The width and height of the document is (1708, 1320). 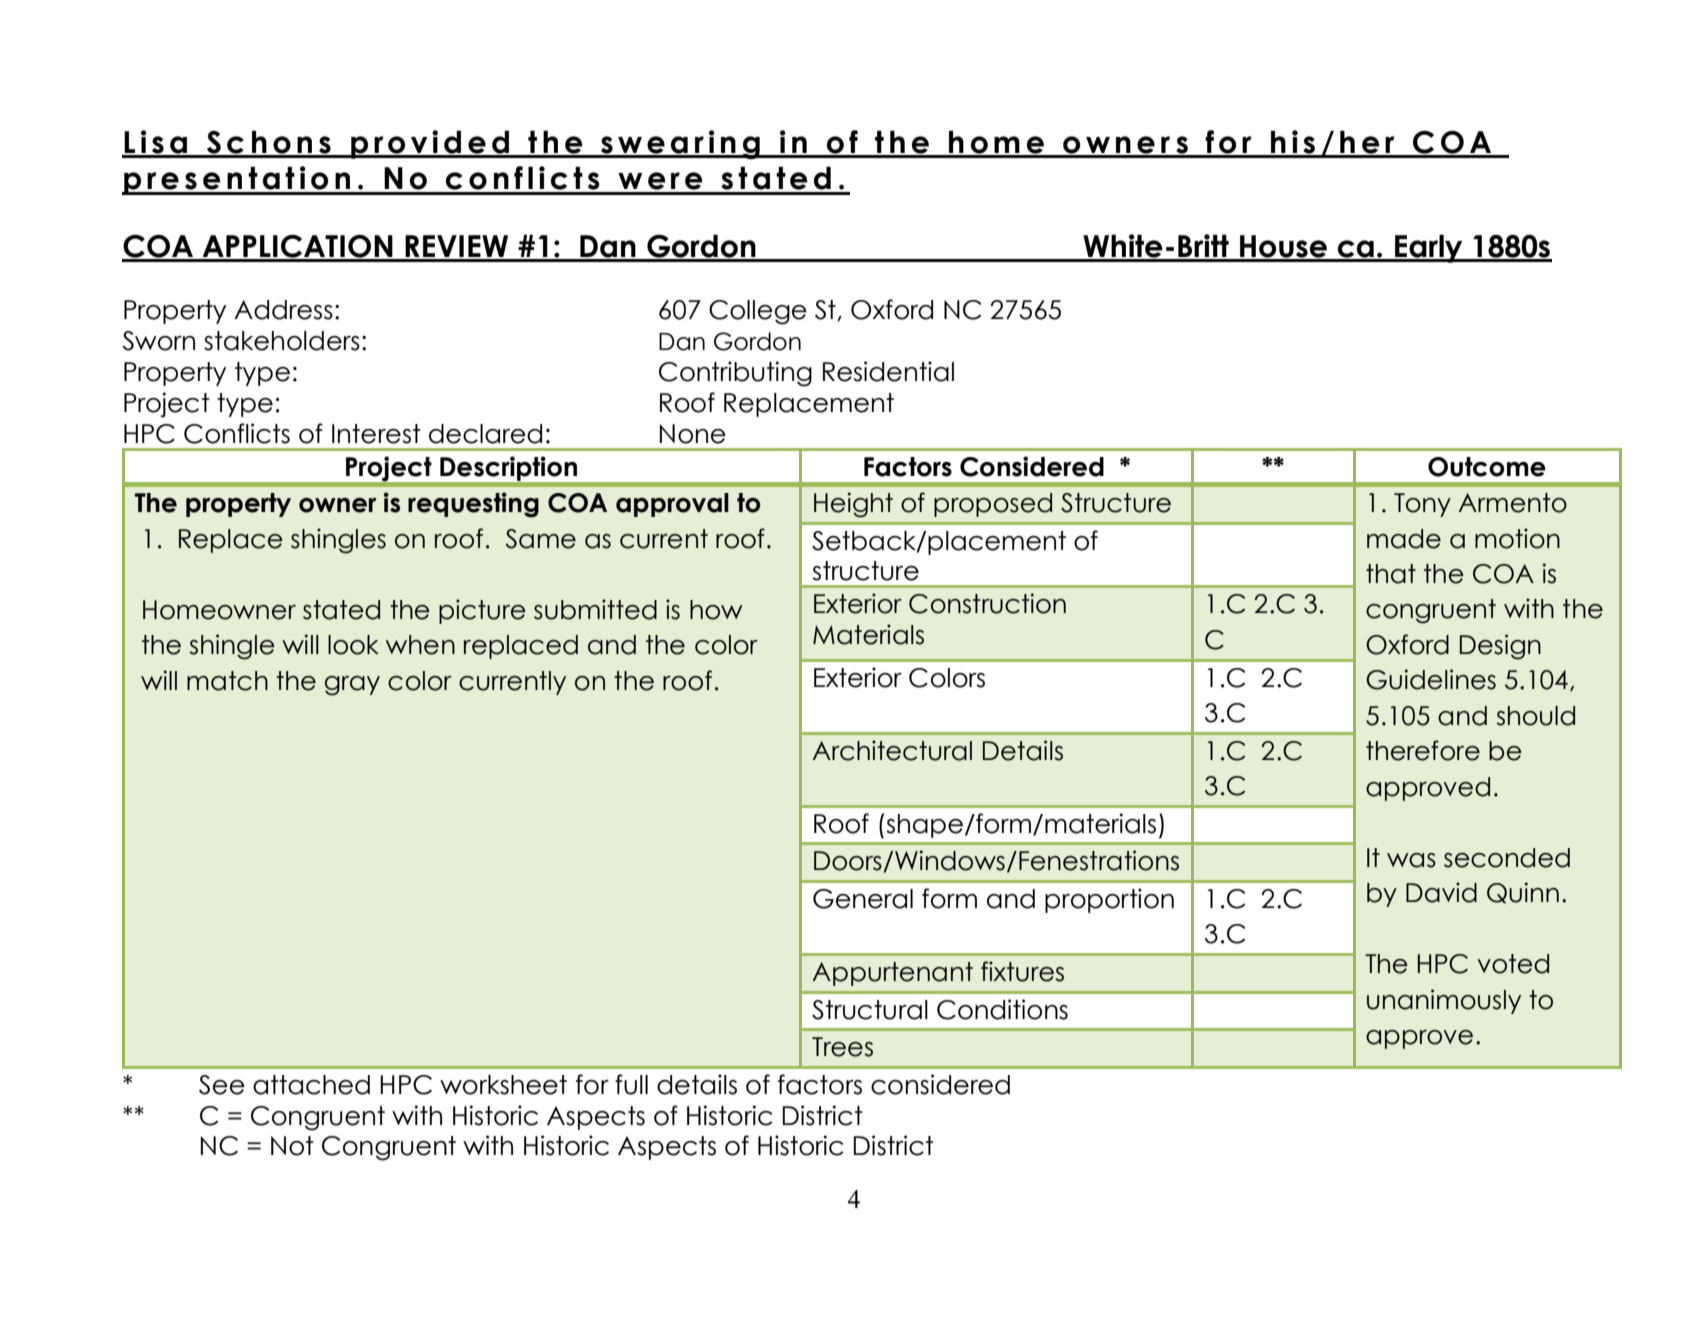 What do you see at coordinates (1411, 860) in the document?
I see `was` at bounding box center [1411, 860].
